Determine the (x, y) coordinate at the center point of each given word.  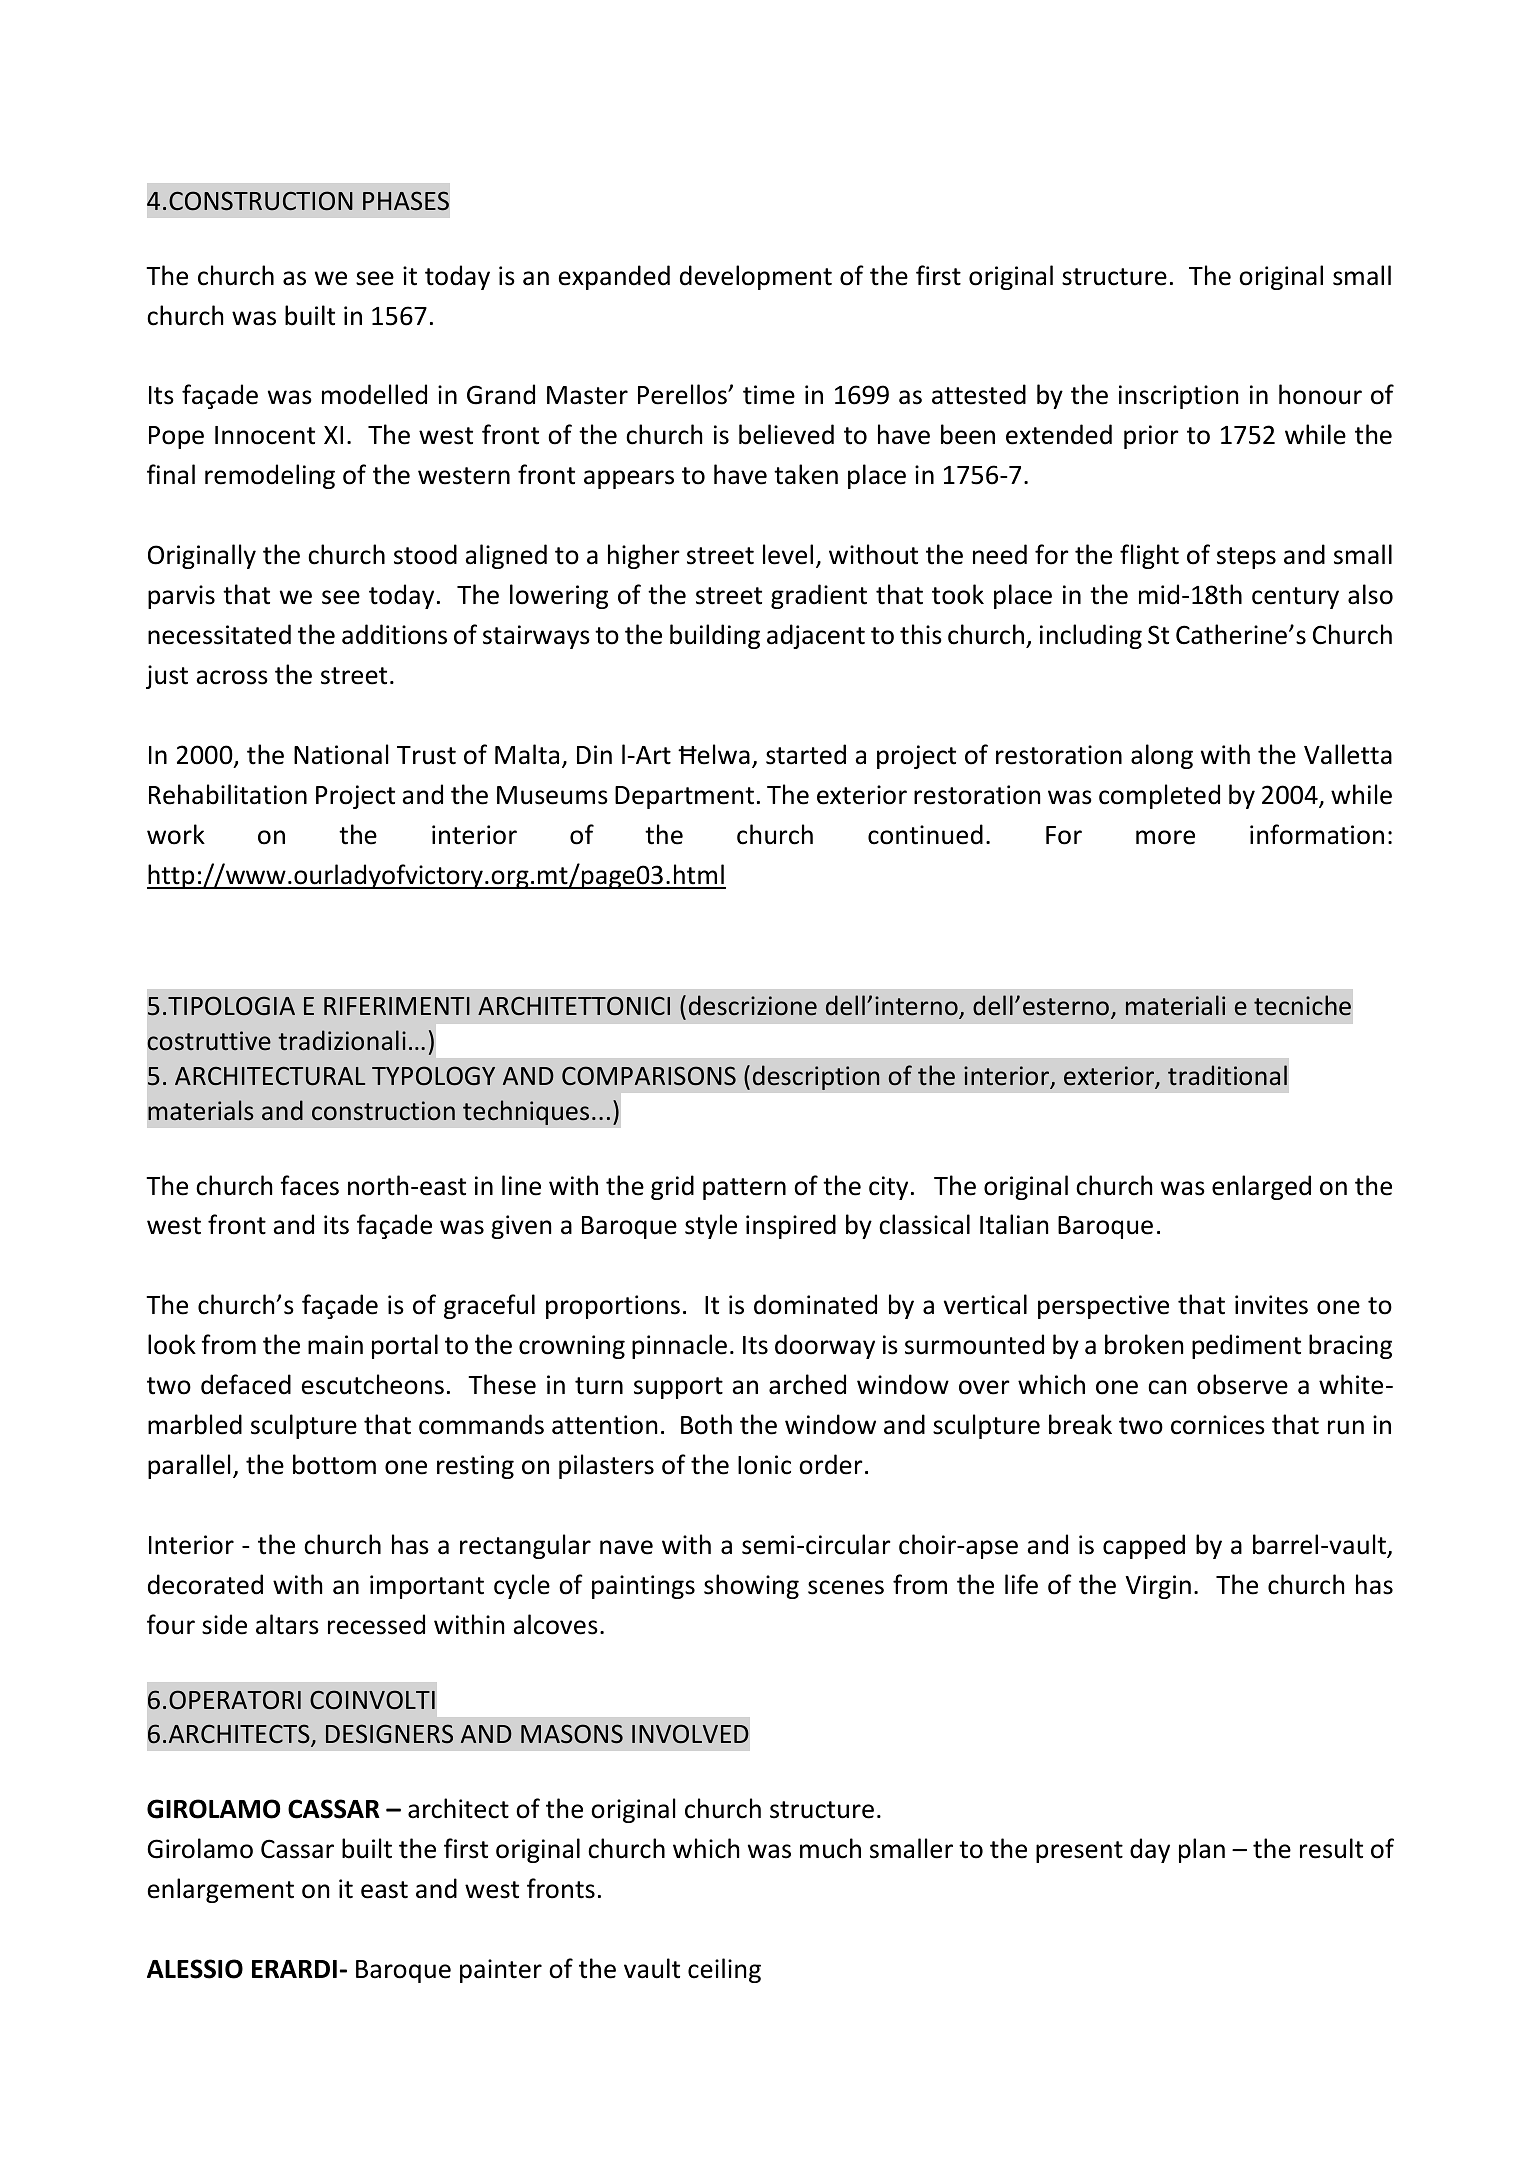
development (756, 277)
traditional (1227, 1075)
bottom (334, 1464)
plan (1202, 1850)
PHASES (406, 201)
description (816, 1077)
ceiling (724, 1970)
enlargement (221, 1890)
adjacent (816, 636)
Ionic (764, 1465)
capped (1144, 1546)
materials (201, 1110)
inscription (1178, 397)
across (232, 677)
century (1295, 598)
